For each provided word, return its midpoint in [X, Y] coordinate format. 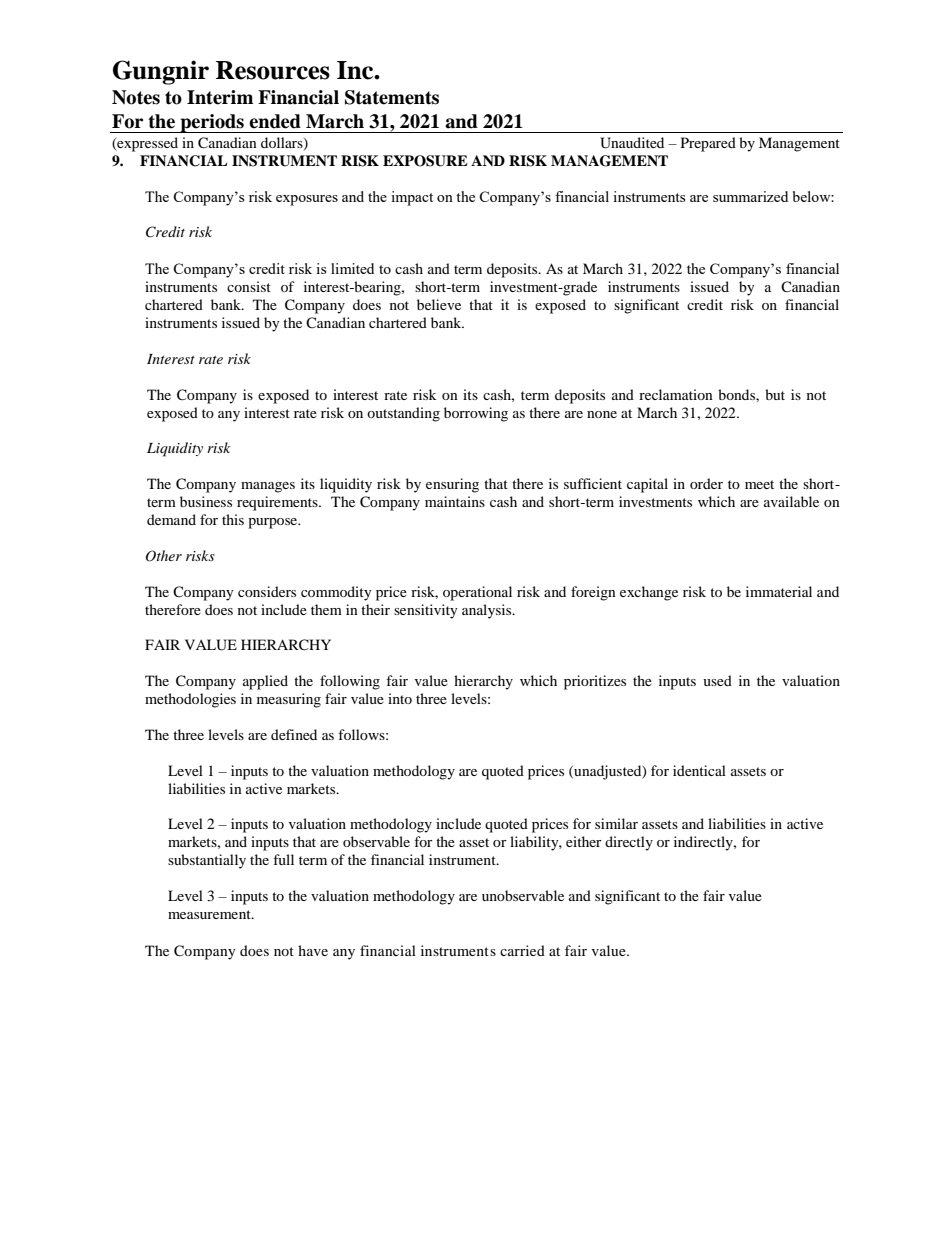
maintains [455, 501]
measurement [210, 914]
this [233, 519]
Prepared [708, 144]
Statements [392, 97]
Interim [220, 97]
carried [522, 950]
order [706, 483]
